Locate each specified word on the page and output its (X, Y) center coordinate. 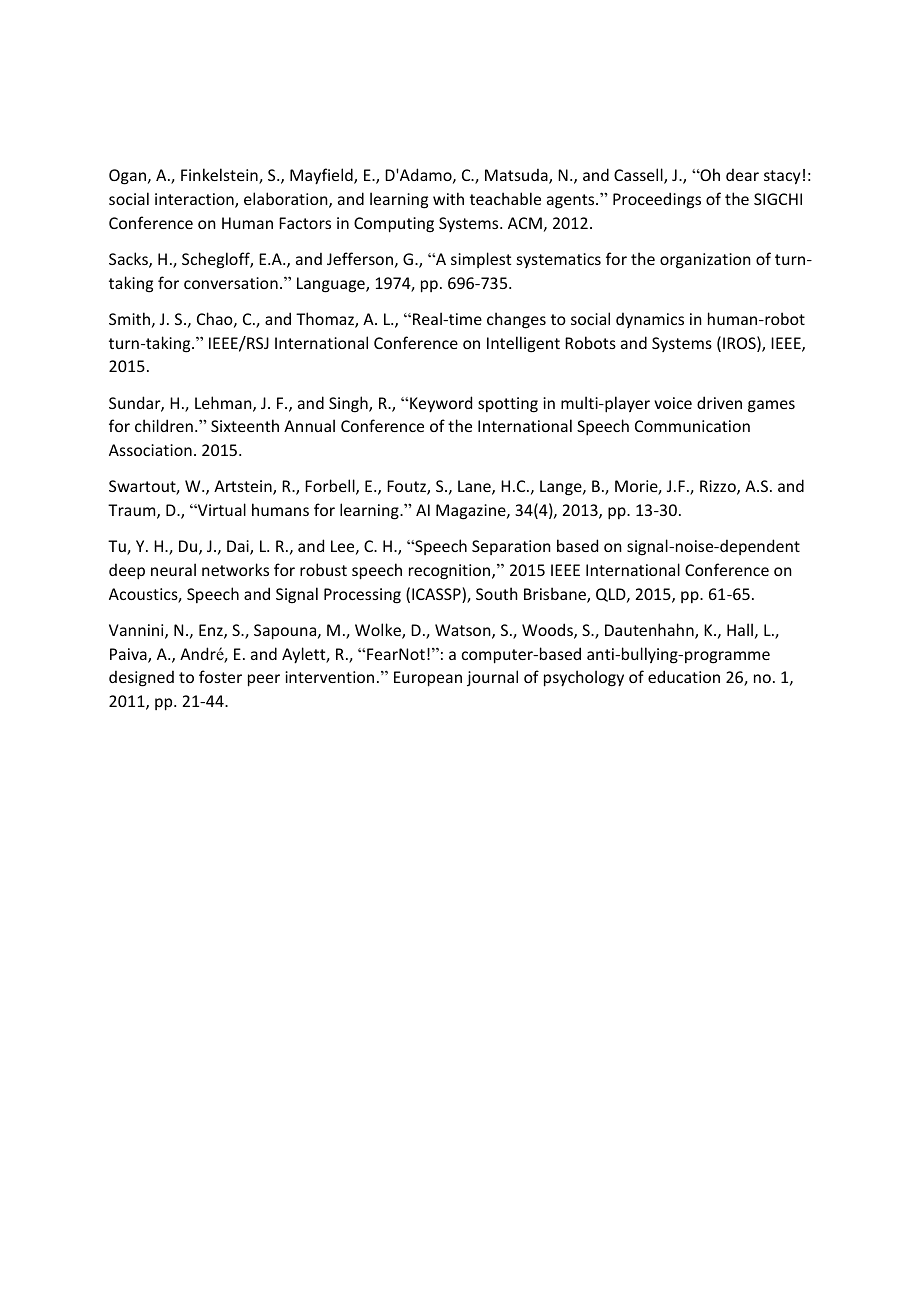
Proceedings (657, 200)
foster (220, 676)
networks (235, 569)
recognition (451, 572)
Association (150, 450)
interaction (195, 200)
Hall (740, 629)
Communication (692, 426)
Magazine (472, 512)
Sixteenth (245, 425)
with (448, 198)
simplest (481, 260)
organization (705, 261)
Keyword (441, 404)
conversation (231, 283)
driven (719, 402)
